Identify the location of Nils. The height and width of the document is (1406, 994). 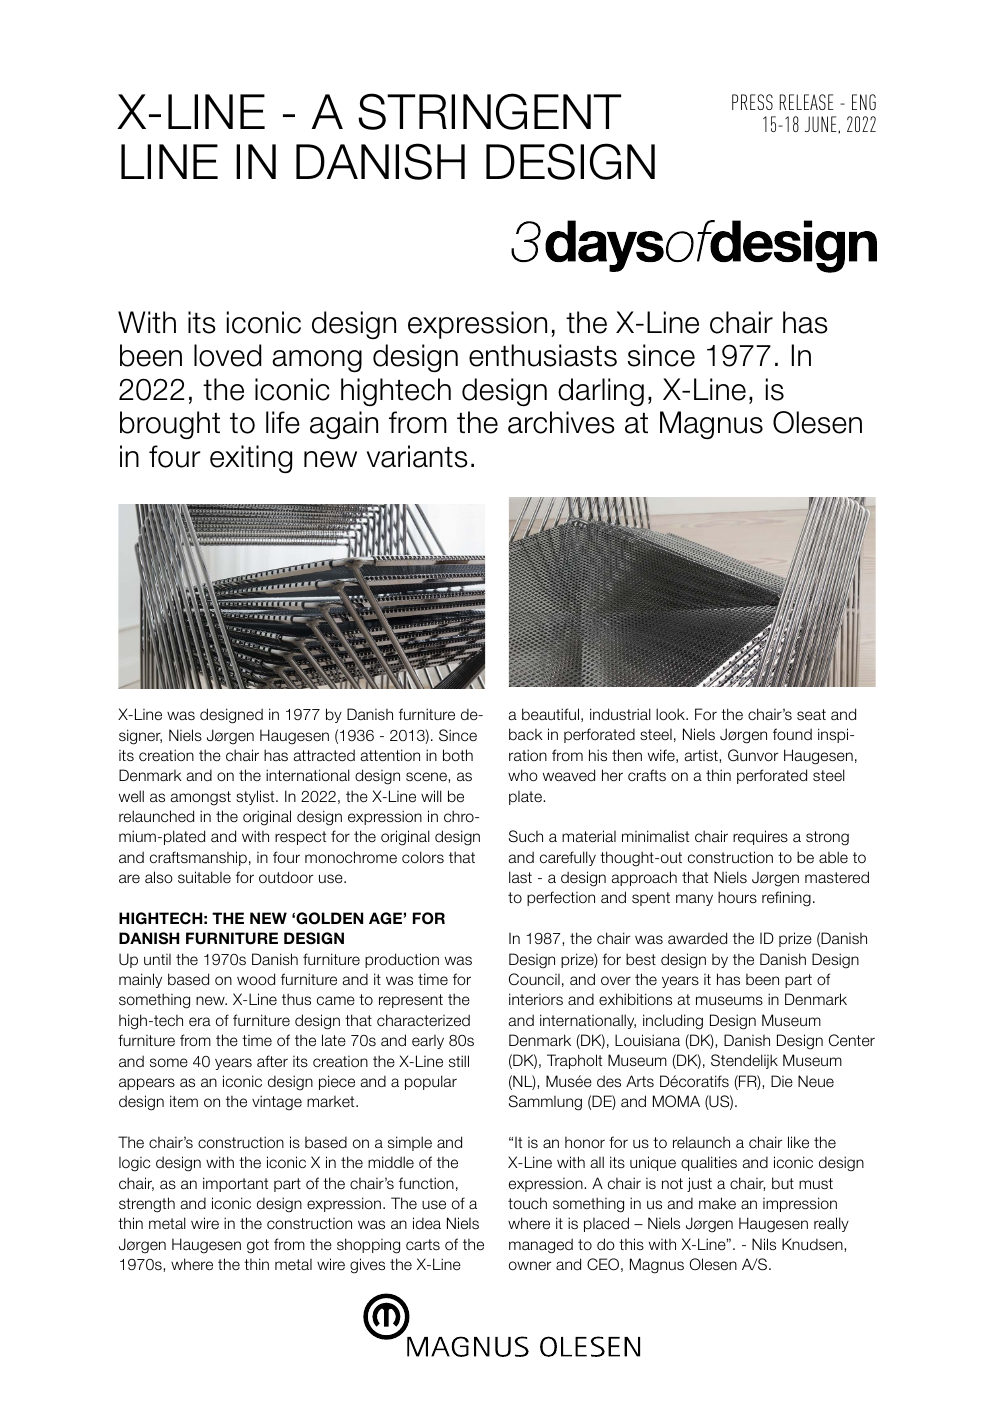
(764, 1244).
